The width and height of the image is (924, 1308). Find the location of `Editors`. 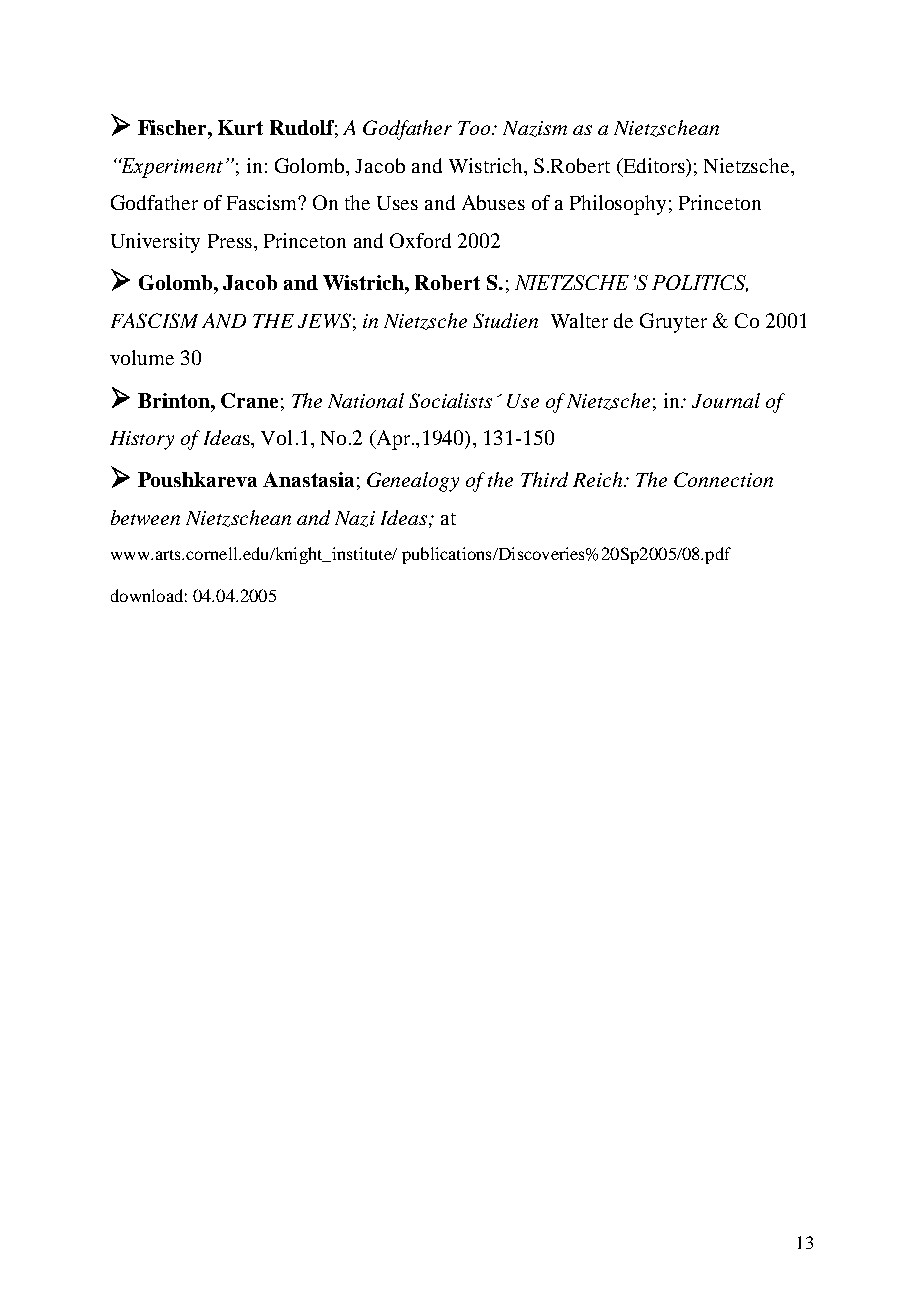

Editors is located at coordinates (654, 167).
